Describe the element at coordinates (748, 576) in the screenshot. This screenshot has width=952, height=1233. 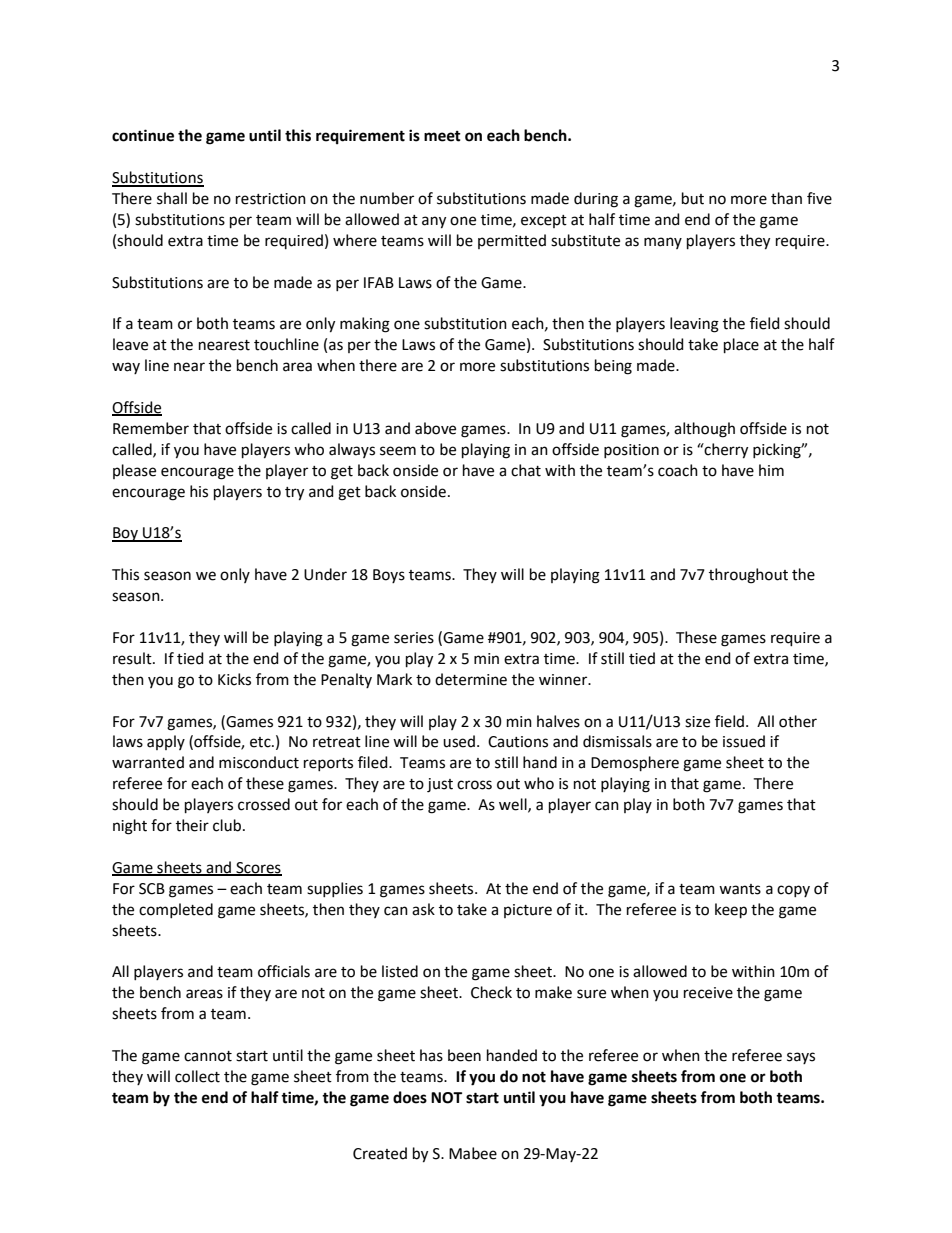
I see `throughout` at that location.
